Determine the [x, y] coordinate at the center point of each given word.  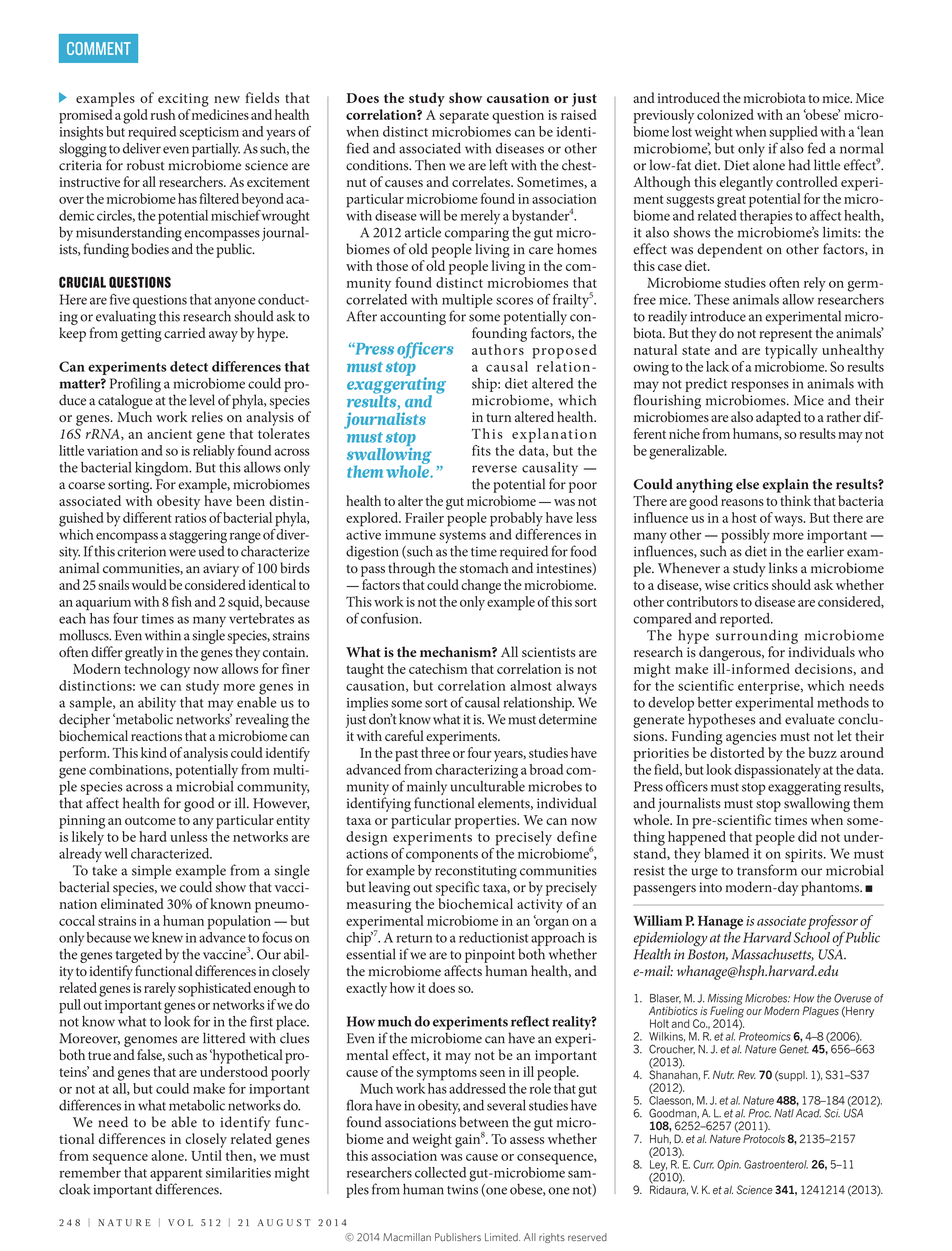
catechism [438, 668]
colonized [725, 114]
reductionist [493, 937]
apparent [176, 1175]
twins [462, 1190]
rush [163, 114]
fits [481, 450]
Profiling [135, 386]
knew [167, 937]
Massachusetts [772, 954]
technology [157, 670]
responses [760, 386]
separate [464, 117]
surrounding [757, 636]
